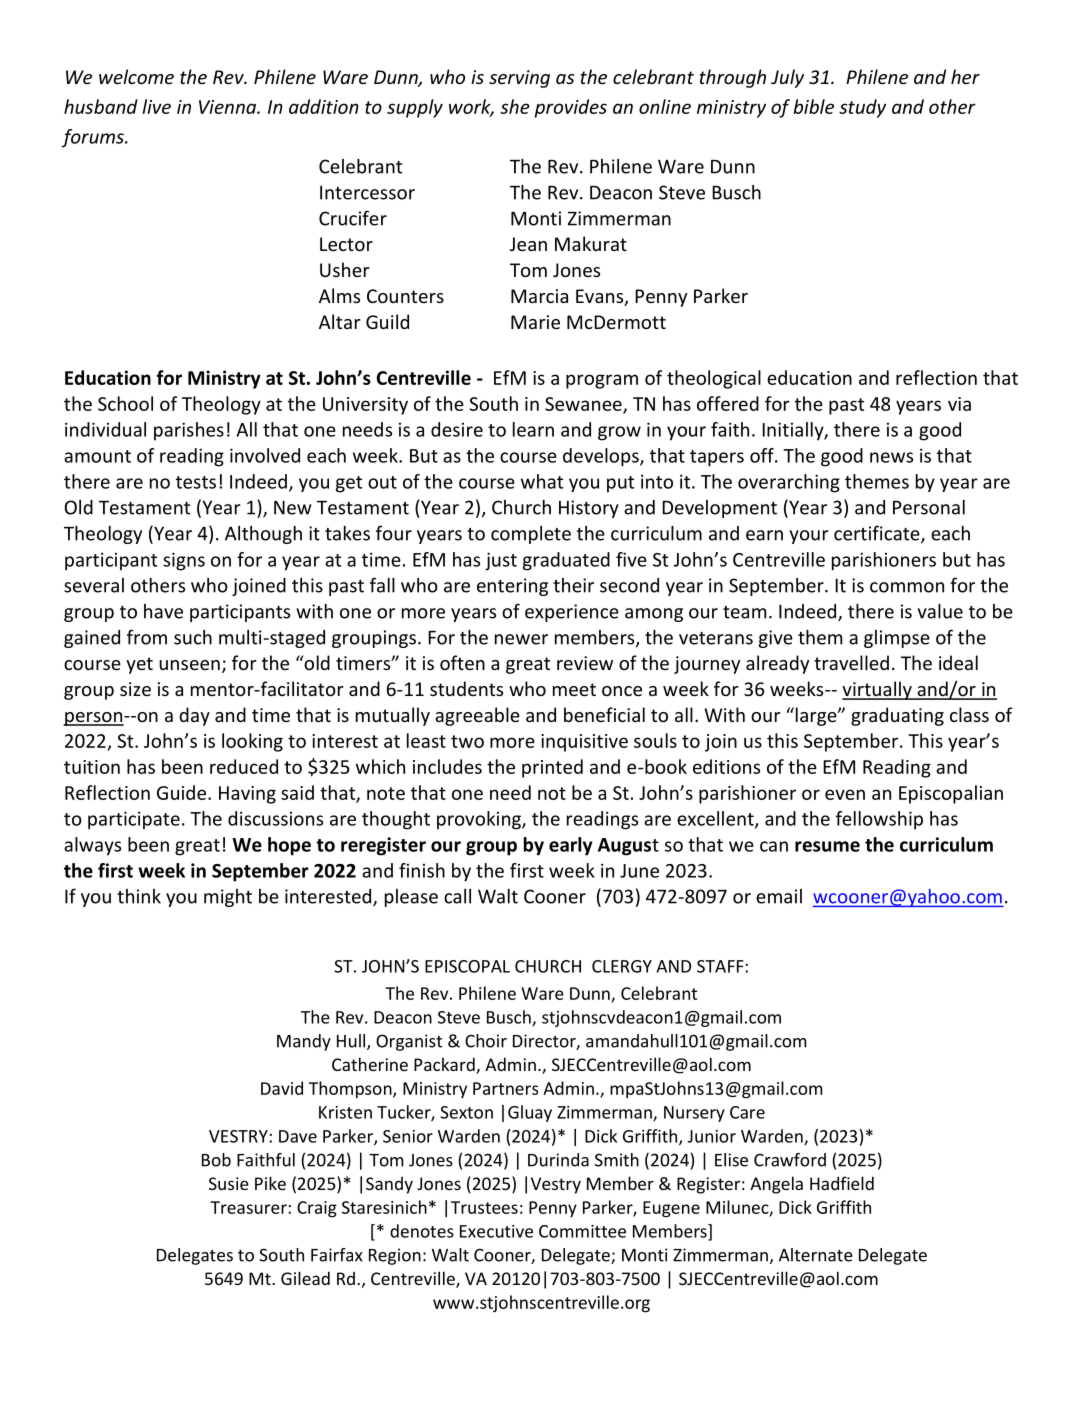 The image size is (1083, 1402). Describe the element at coordinates (862, 108) in the document. I see `study` at that location.
